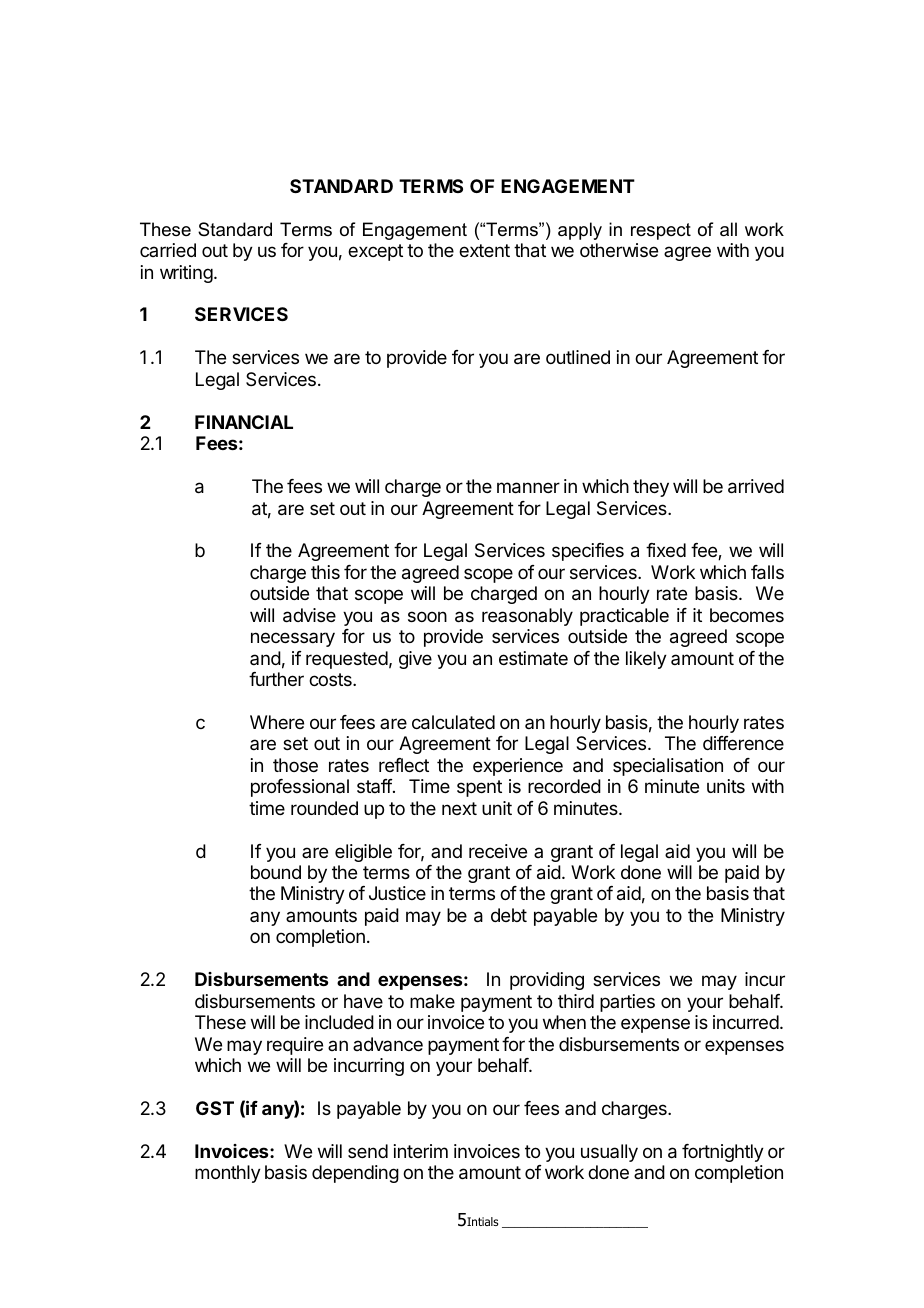 The image size is (924, 1308). What do you see at coordinates (666, 550) in the document?
I see `fixed` at bounding box center [666, 550].
